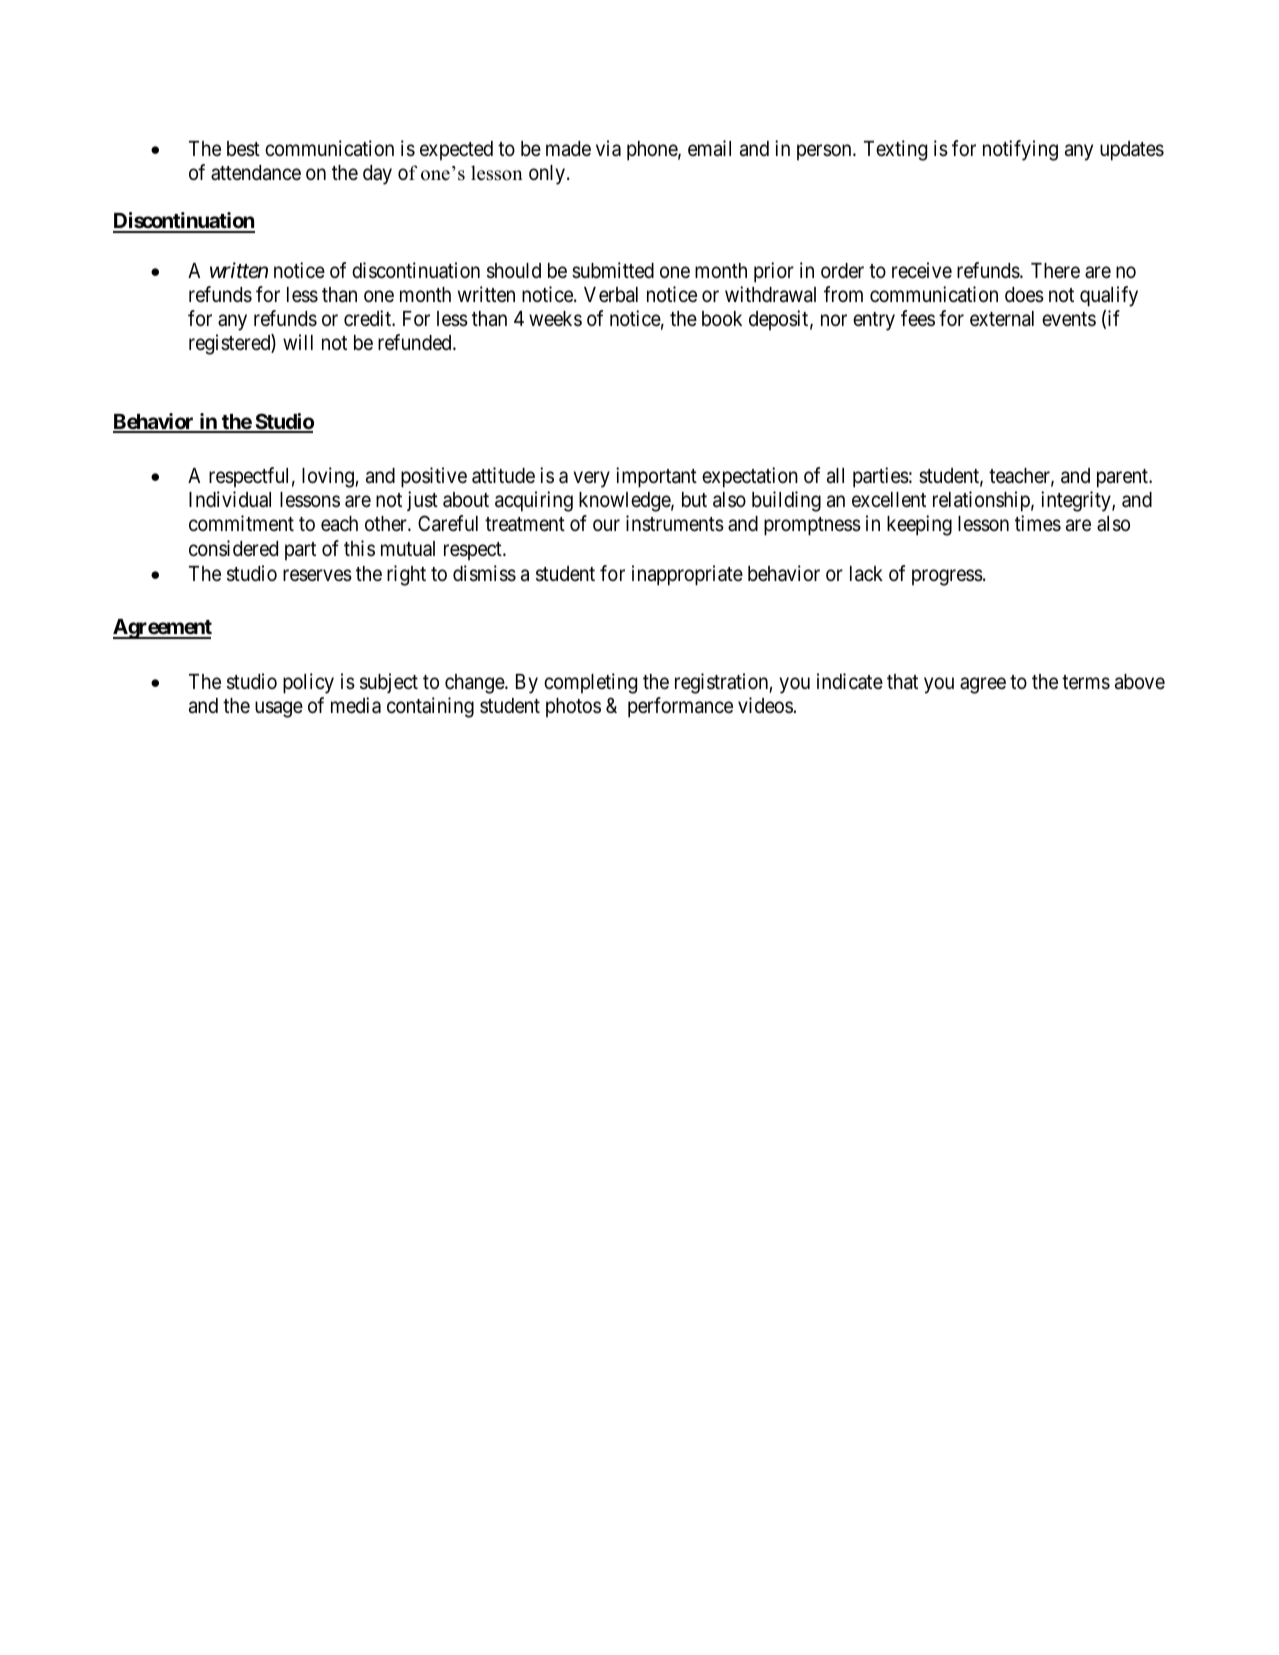  What do you see at coordinates (377, 175) in the screenshot?
I see `day` at bounding box center [377, 175].
